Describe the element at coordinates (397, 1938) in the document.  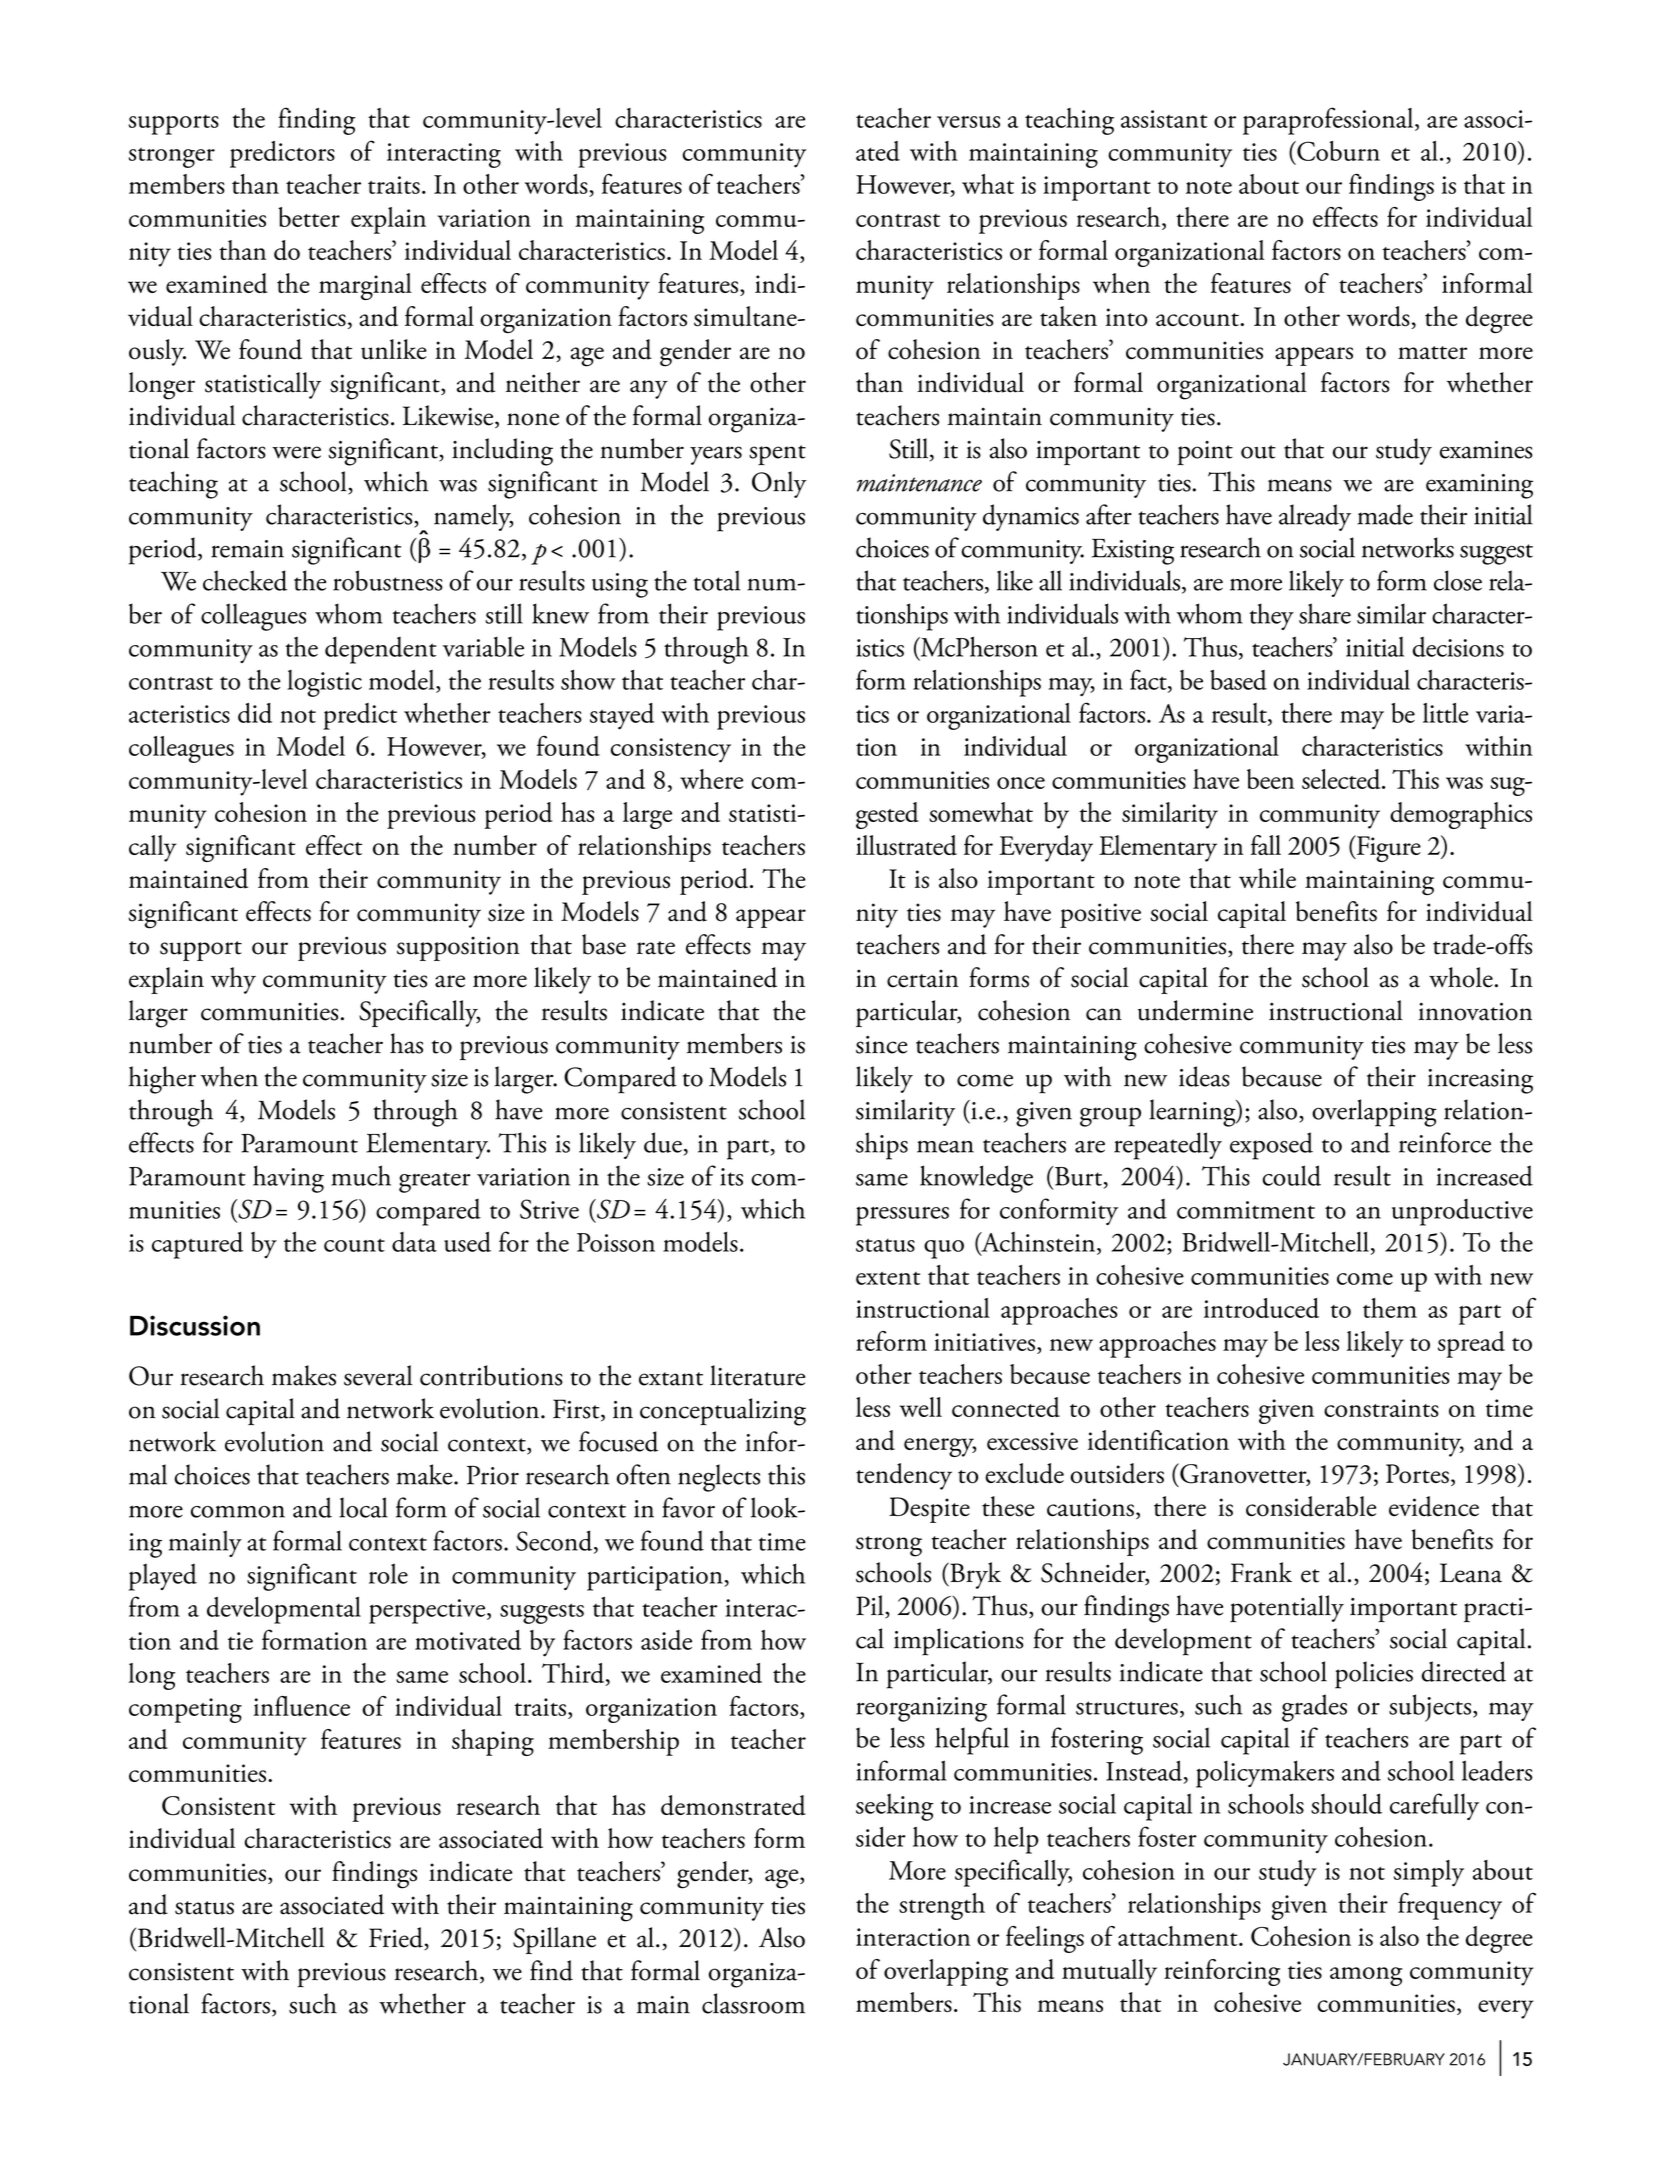
I see `Fried` at that location.
